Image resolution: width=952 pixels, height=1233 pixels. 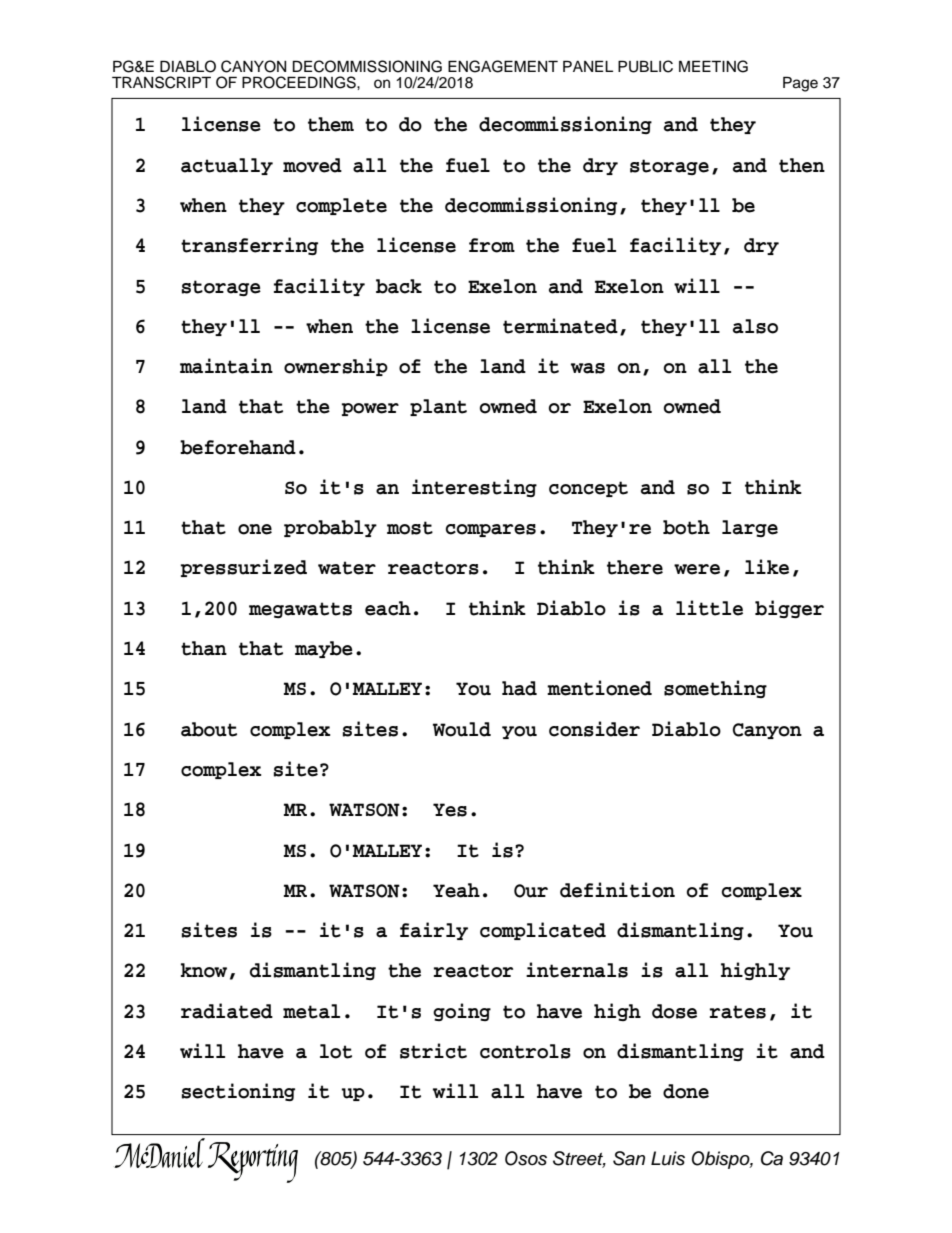 What do you see at coordinates (226, 366) in the document?
I see `maintain` at bounding box center [226, 366].
